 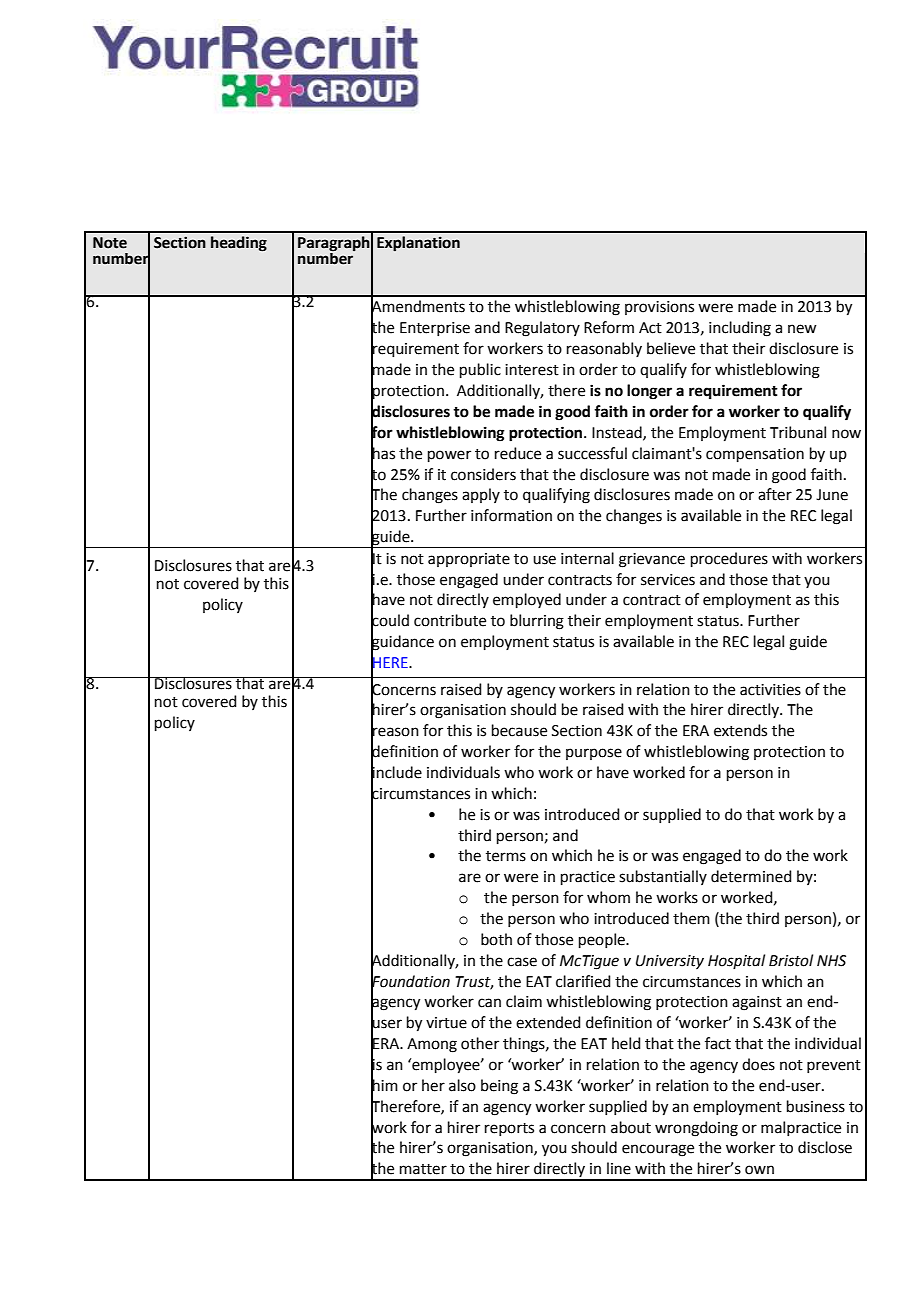 I want to click on Explanation, so click(x=418, y=244).
